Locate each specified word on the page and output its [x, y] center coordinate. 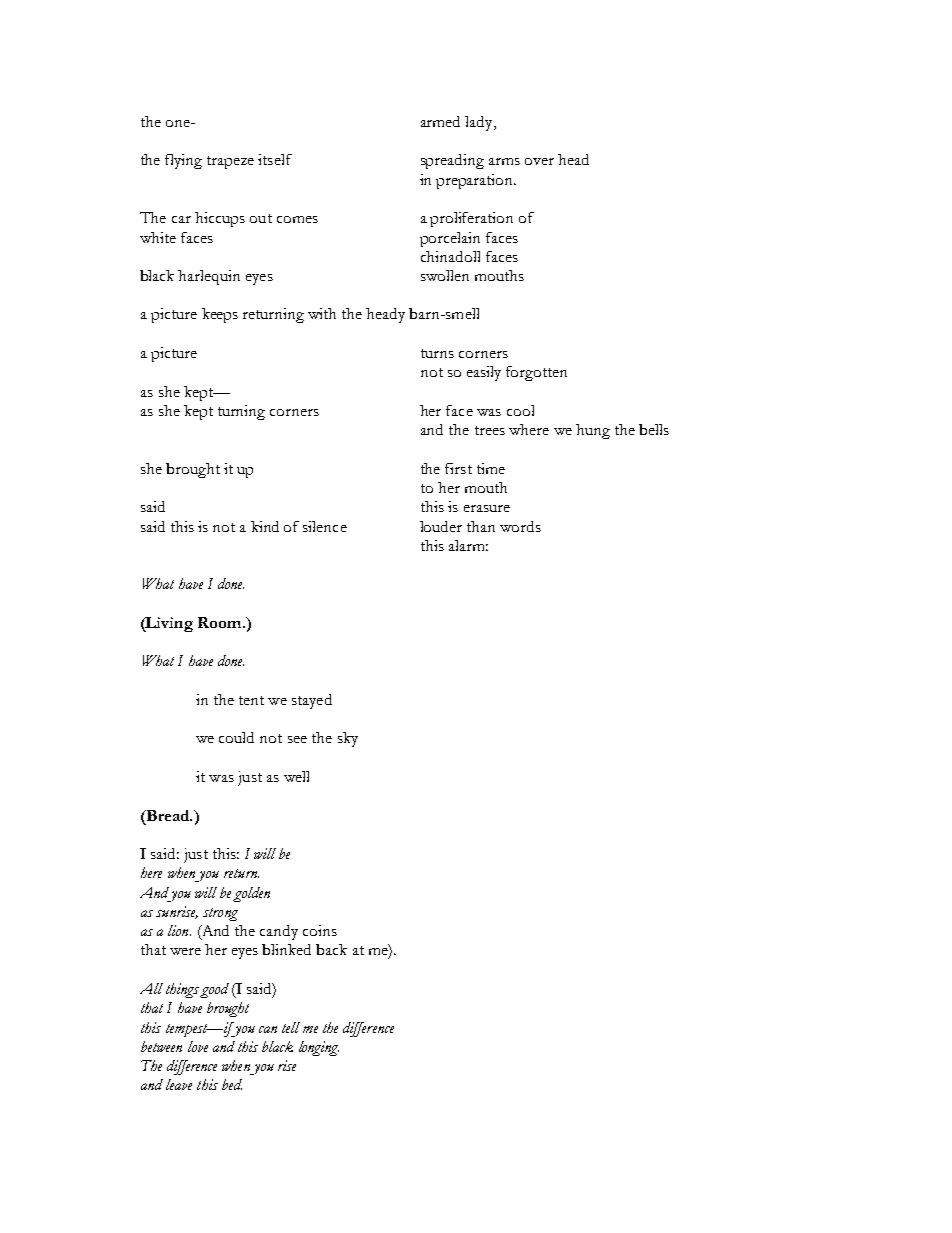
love [198, 1046]
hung [593, 431]
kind [265, 526]
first [458, 468]
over [539, 161]
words [520, 526]
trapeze [230, 162]
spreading [452, 161]
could [236, 737]
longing [319, 1048]
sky [348, 739]
